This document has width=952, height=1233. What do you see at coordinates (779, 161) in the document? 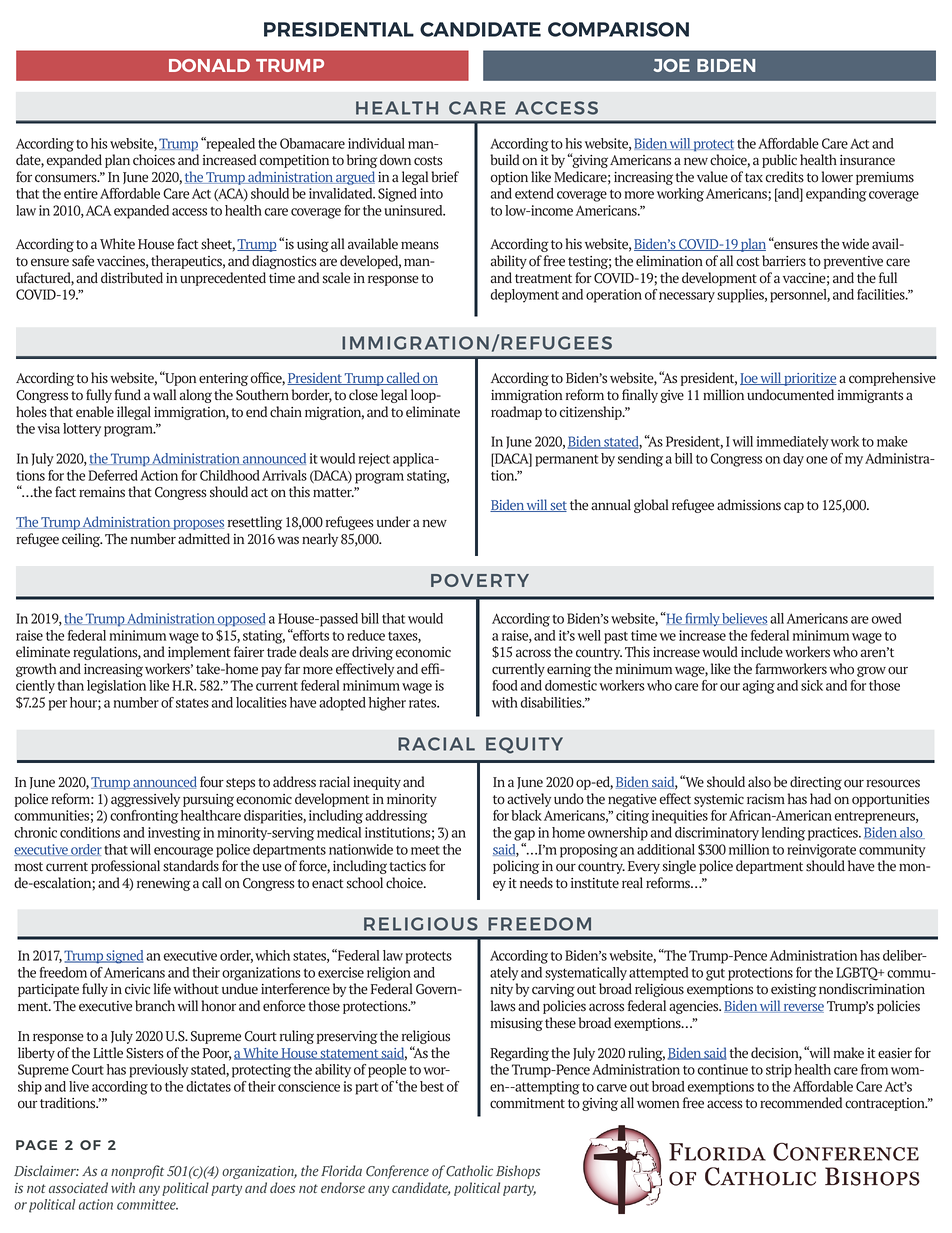
I see `public` at bounding box center [779, 161].
